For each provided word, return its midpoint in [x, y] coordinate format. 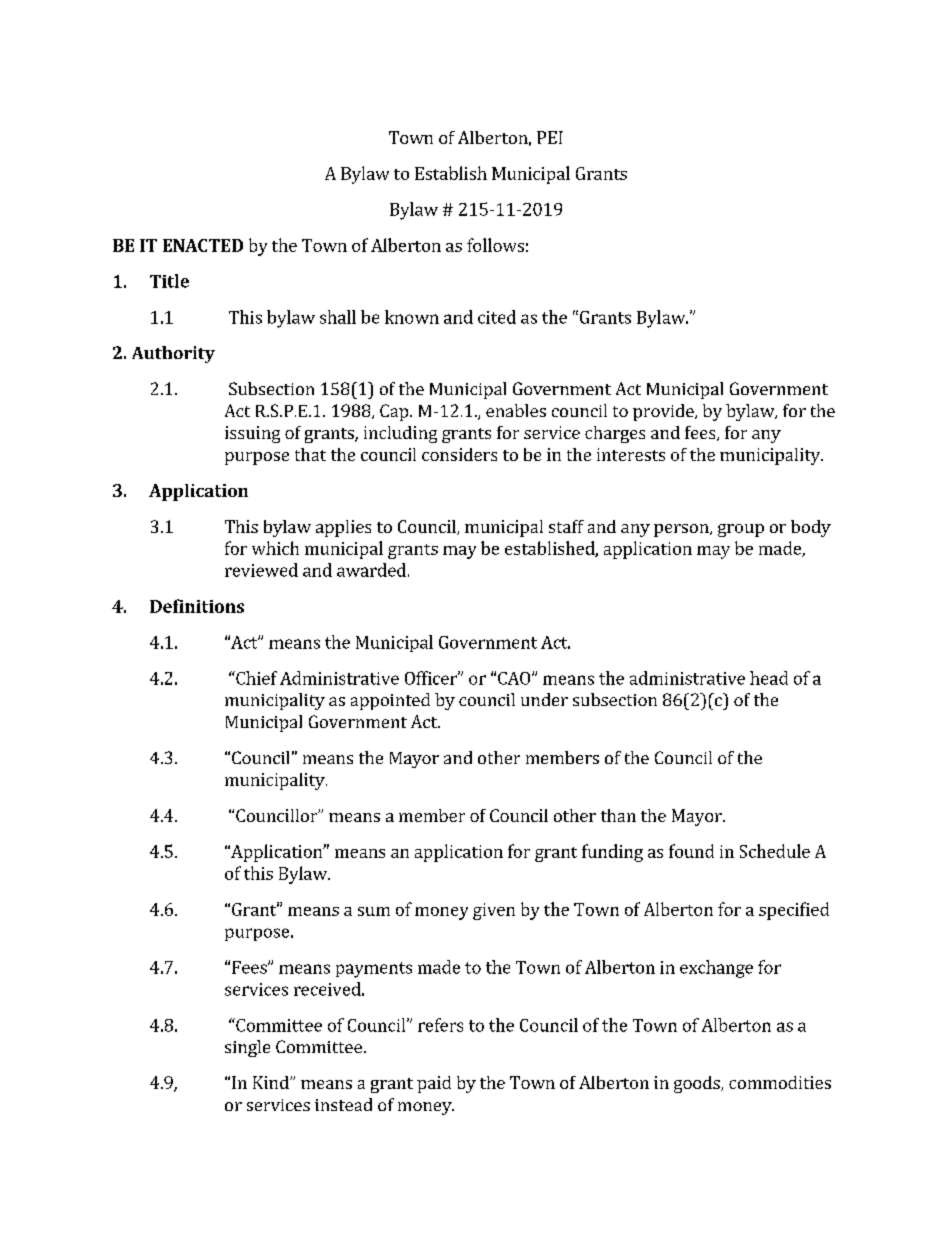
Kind [272, 1082]
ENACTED [203, 245]
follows [495, 245]
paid [434, 1084]
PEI [550, 137]
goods [698, 1084]
